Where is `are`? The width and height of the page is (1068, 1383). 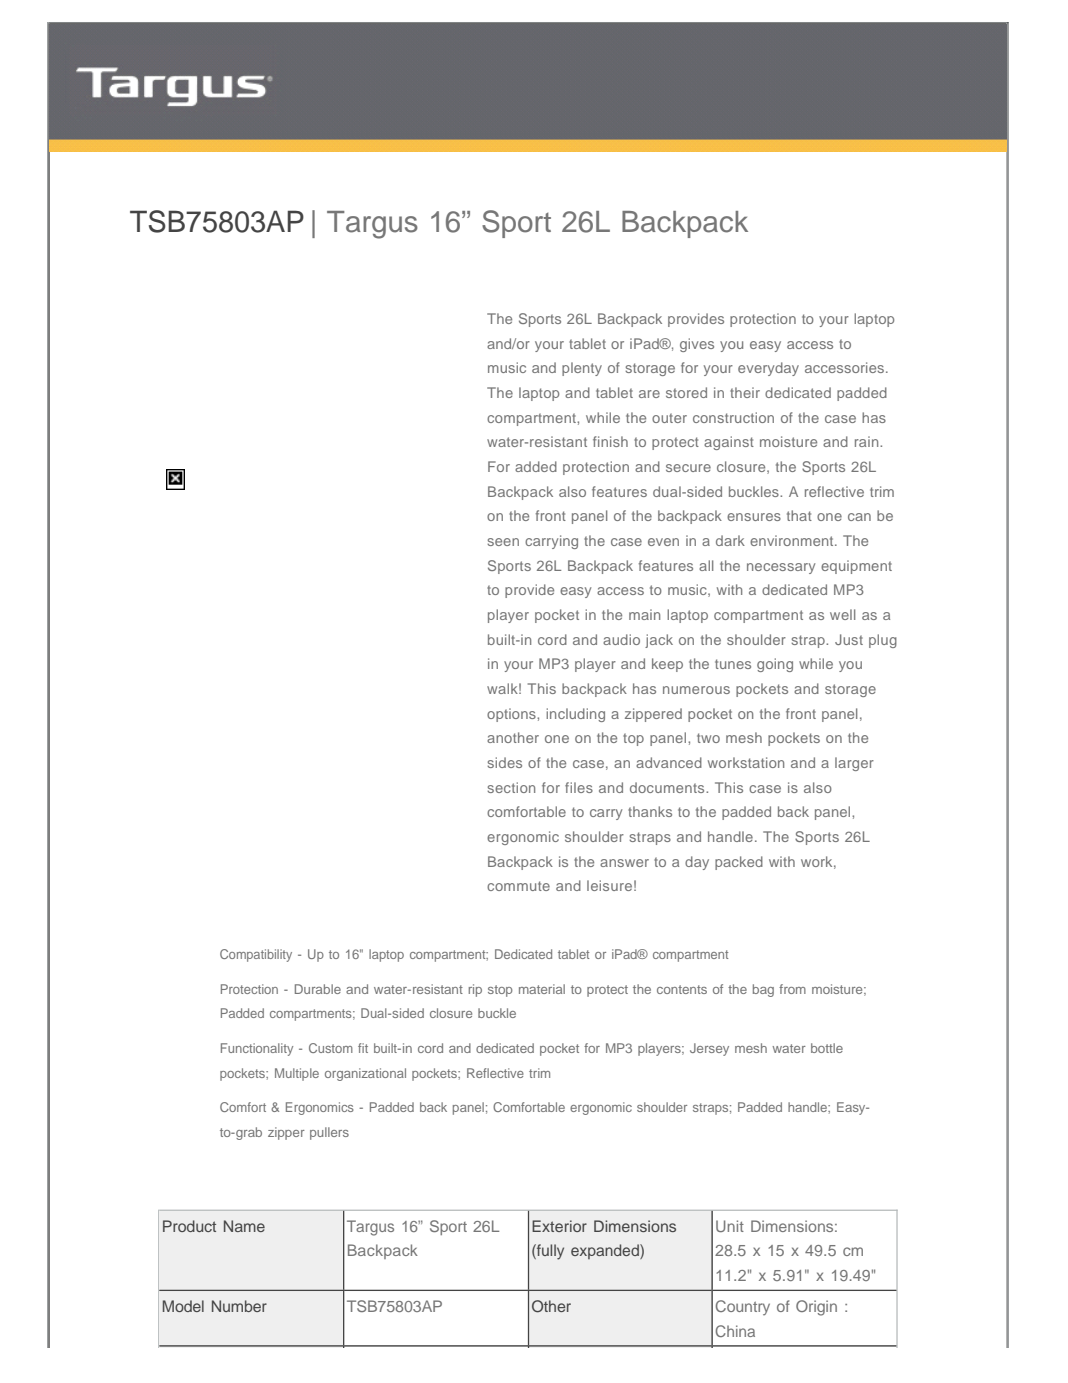 are is located at coordinates (649, 394).
